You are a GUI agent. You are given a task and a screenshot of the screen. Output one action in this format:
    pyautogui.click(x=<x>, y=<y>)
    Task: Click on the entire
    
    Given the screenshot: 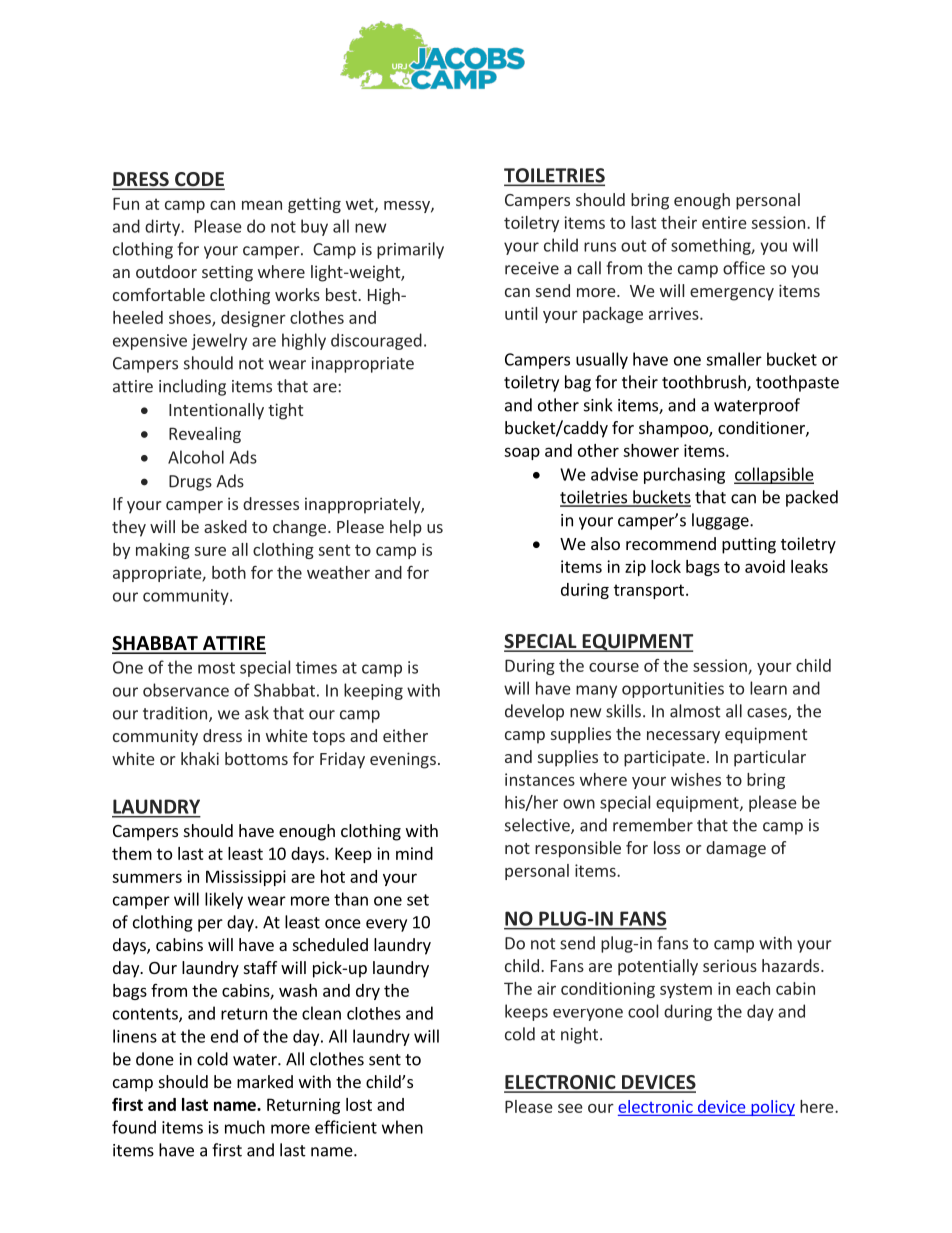 What is the action you would take?
    pyautogui.click(x=724, y=222)
